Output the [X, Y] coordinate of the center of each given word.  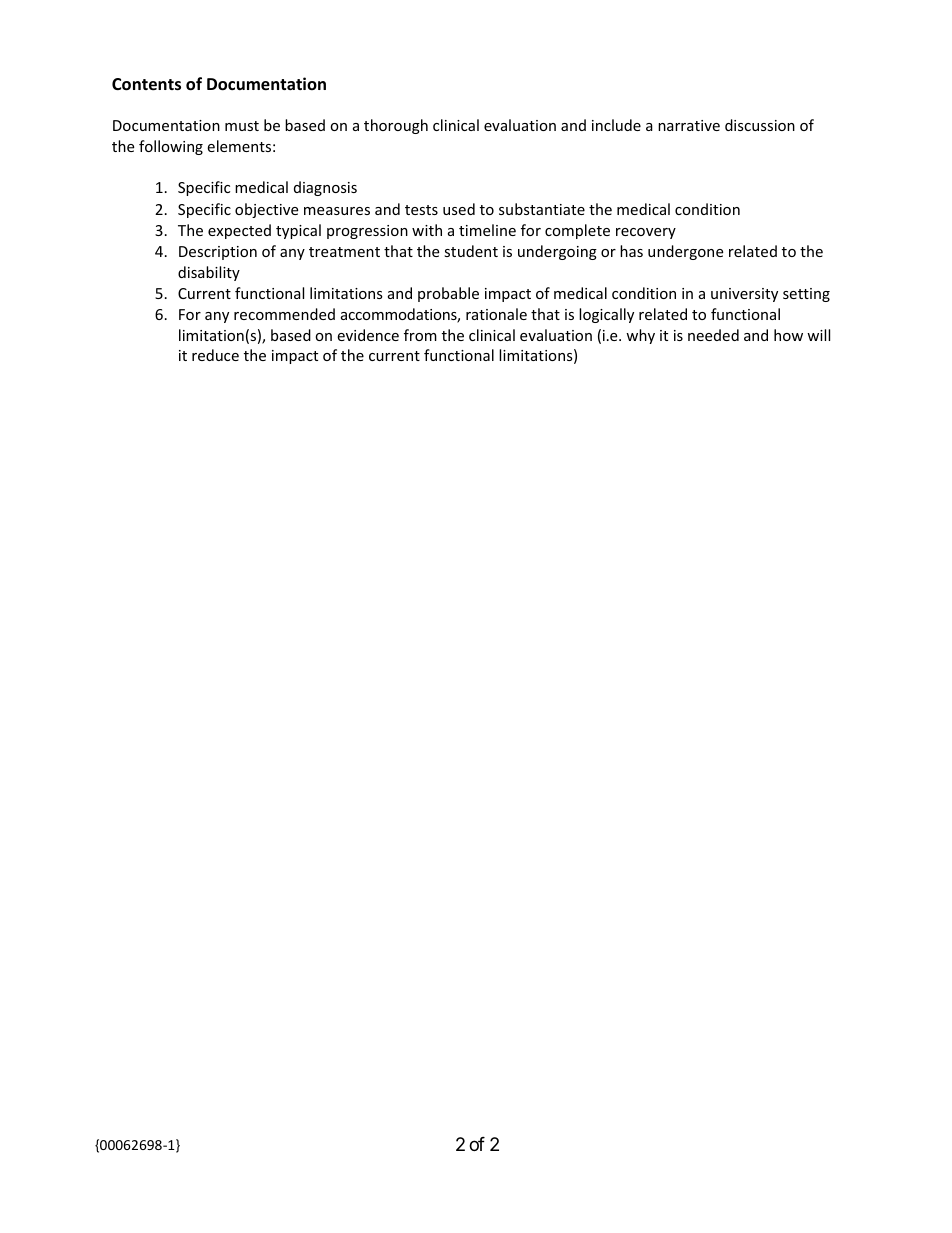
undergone [685, 252]
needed [713, 335]
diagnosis [325, 188]
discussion [760, 125]
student [471, 251]
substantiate [542, 209]
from [420, 335]
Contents [146, 84]
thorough [396, 126]
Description [218, 253]
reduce [215, 355]
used [459, 209]
